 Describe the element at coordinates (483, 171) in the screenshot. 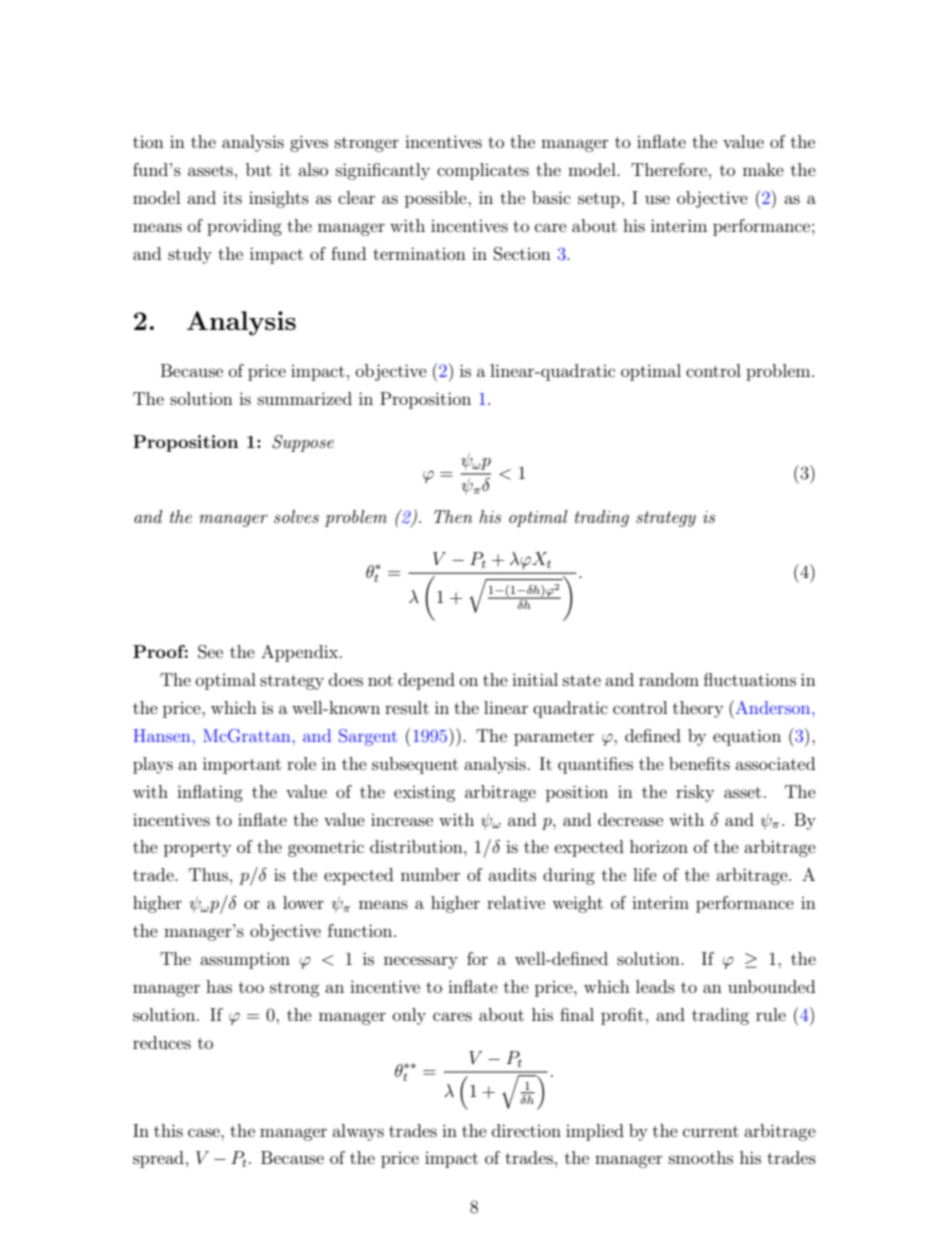

I see `complicates` at that location.
